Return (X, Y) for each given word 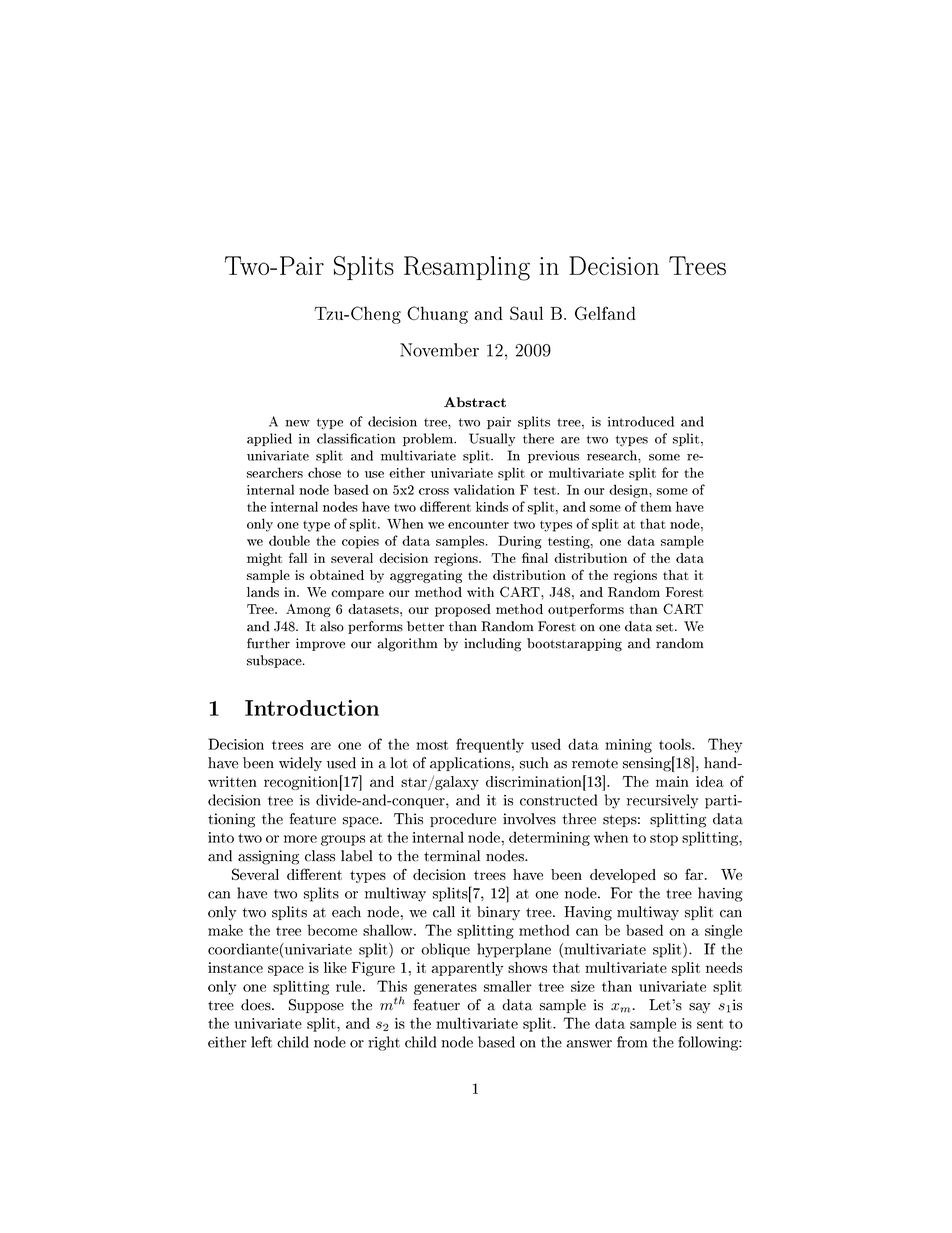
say (699, 1008)
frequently (490, 745)
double (289, 540)
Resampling (467, 268)
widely (300, 764)
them (656, 506)
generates (445, 988)
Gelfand (605, 313)
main (672, 781)
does (257, 1005)
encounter (478, 524)
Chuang (437, 315)
